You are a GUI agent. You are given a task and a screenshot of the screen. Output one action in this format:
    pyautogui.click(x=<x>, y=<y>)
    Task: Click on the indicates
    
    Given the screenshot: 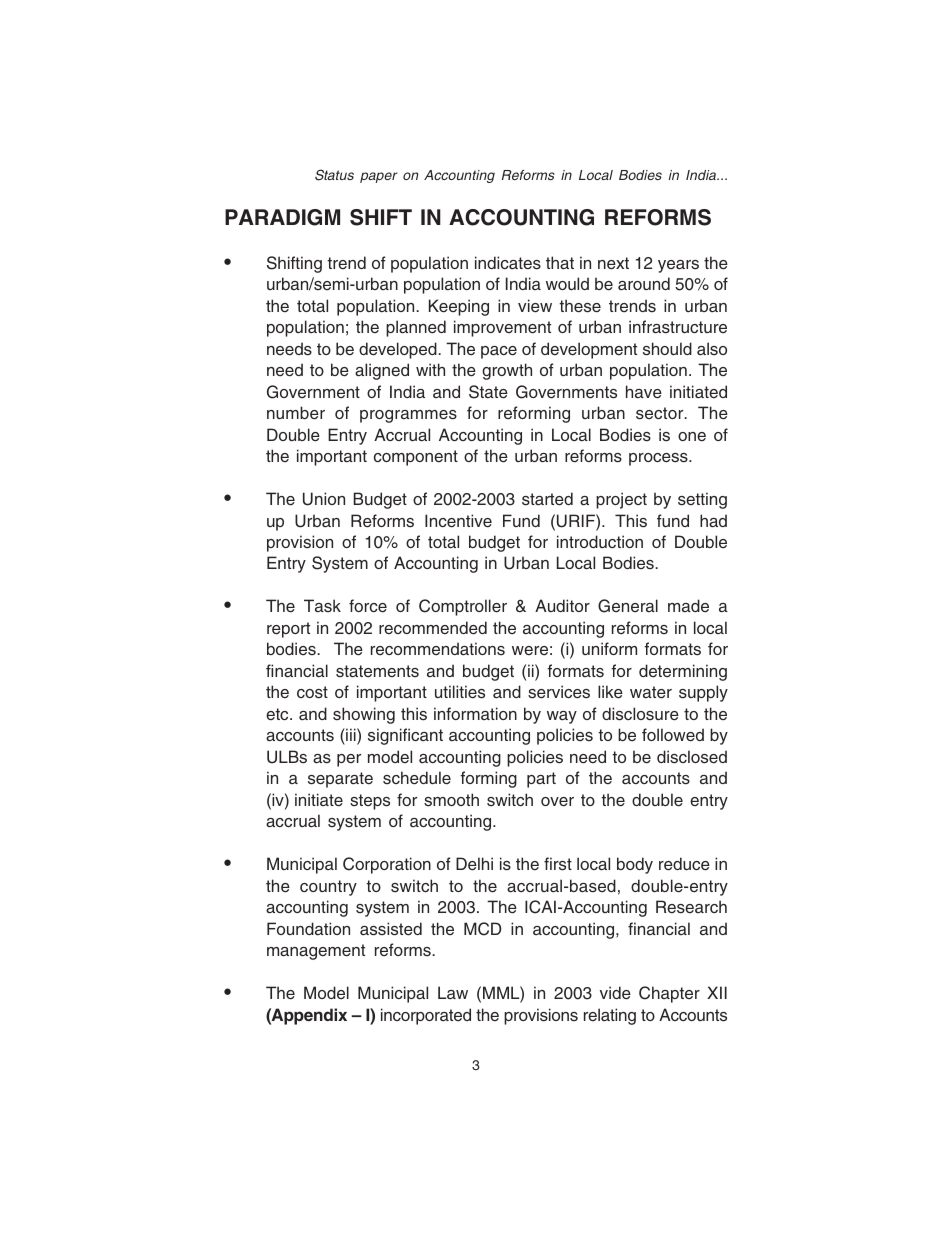 What is the action you would take?
    pyautogui.click(x=508, y=263)
